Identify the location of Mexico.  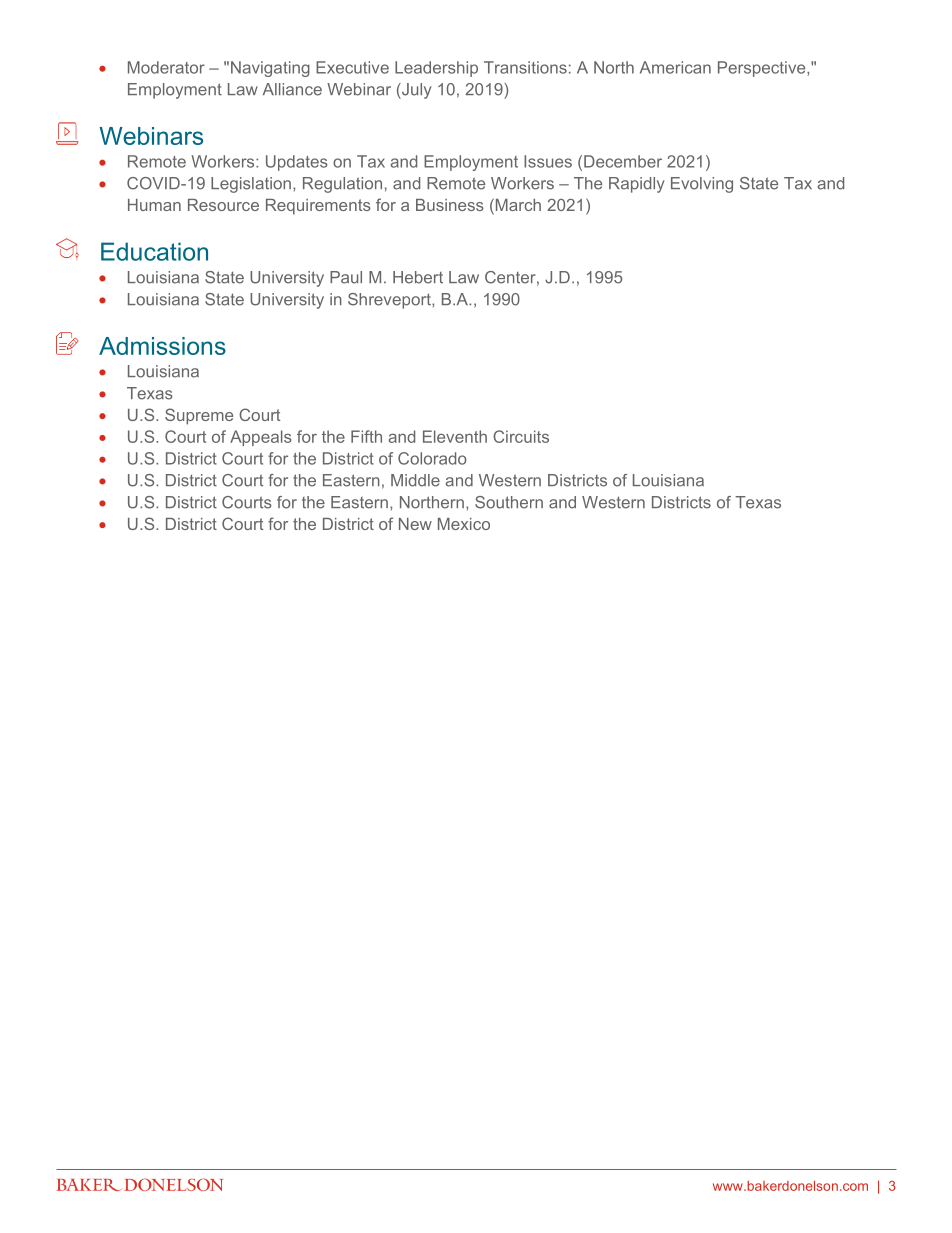
(464, 524).
